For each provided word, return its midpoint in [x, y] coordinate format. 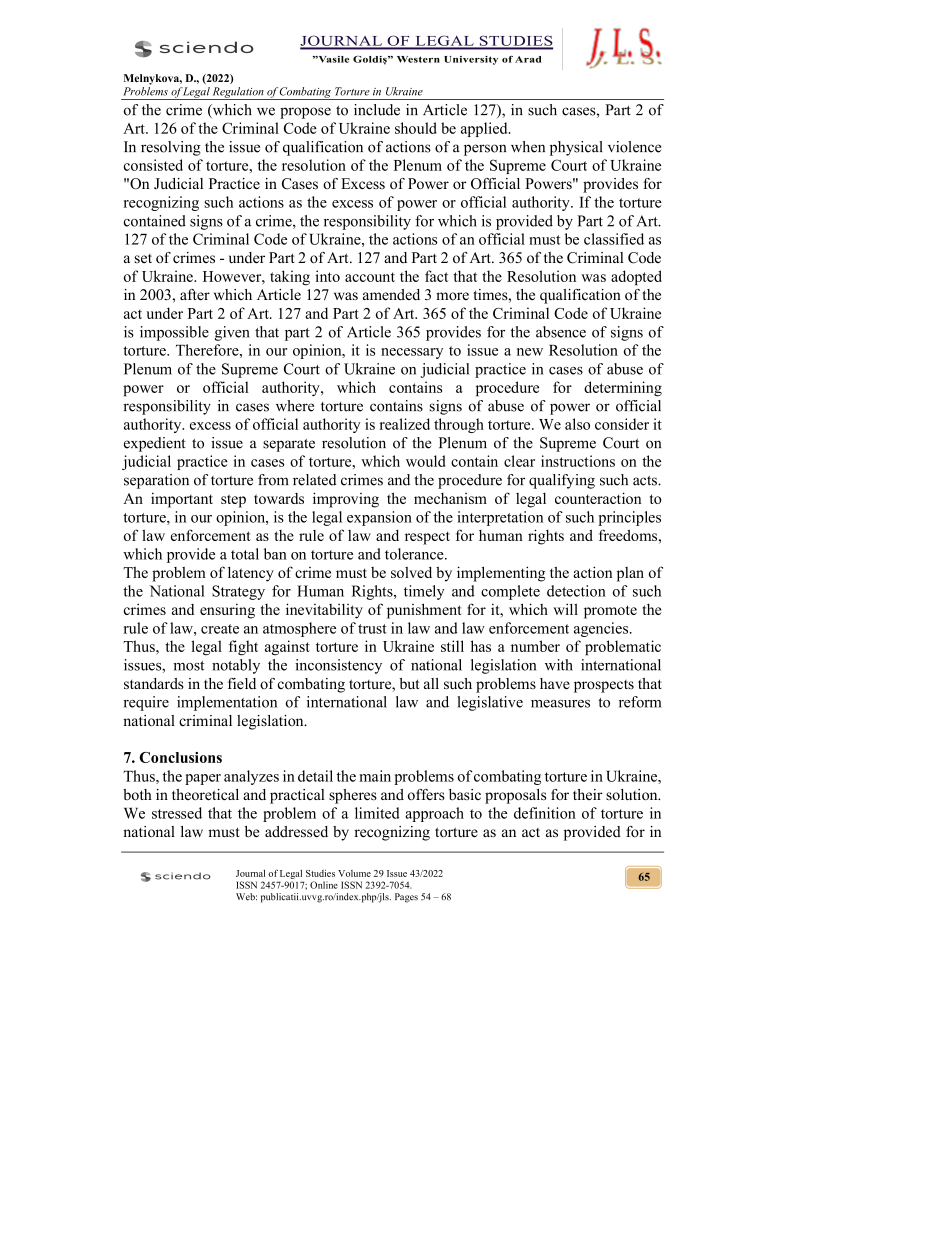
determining [623, 389]
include [377, 110]
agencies [602, 629]
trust [372, 629]
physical [576, 148]
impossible [174, 333]
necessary [412, 353]
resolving [171, 148]
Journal [250, 873]
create [220, 629]
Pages [406, 898]
